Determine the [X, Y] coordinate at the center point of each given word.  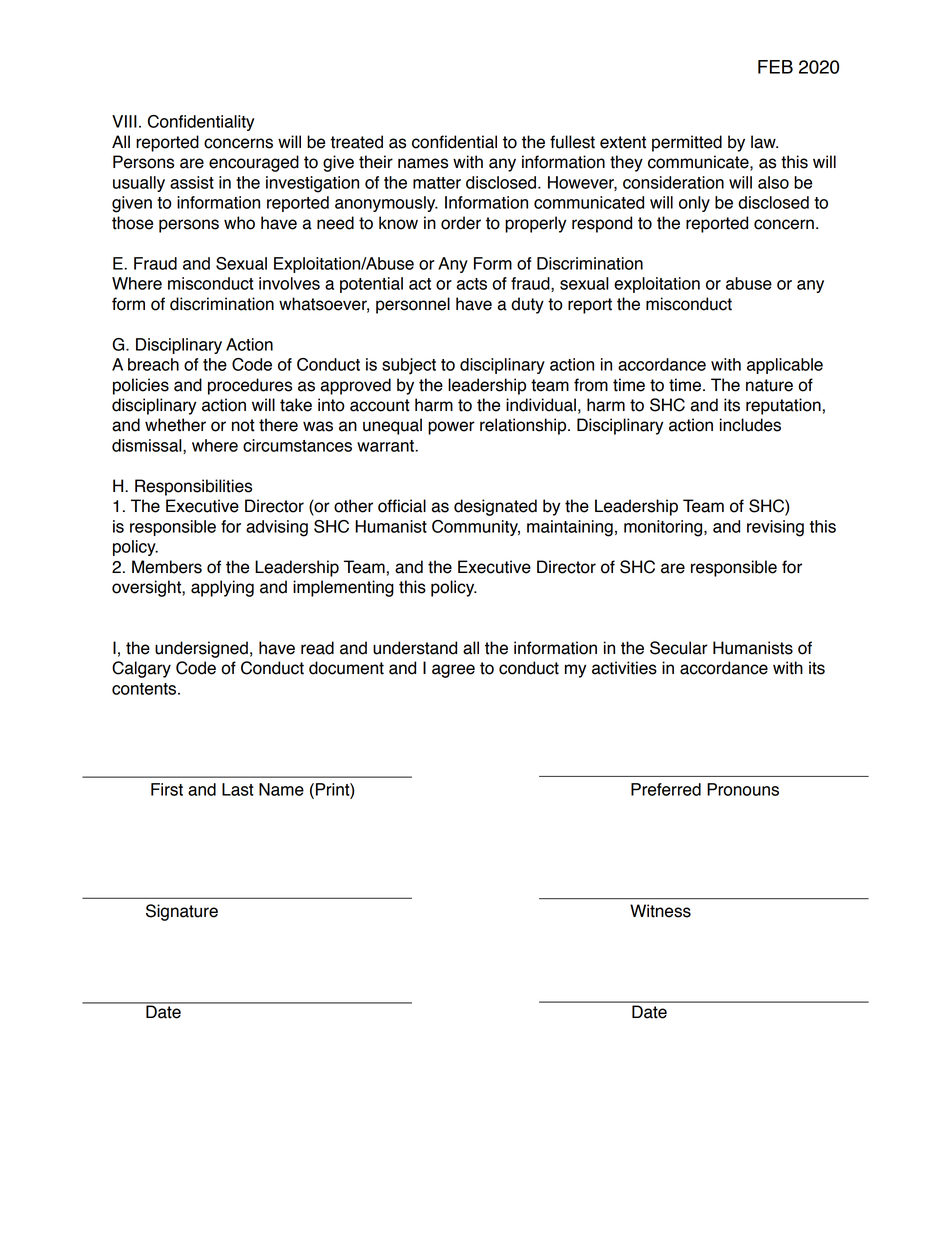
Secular [679, 648]
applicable [785, 366]
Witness [660, 911]
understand [415, 648]
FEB [775, 67]
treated [356, 142]
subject [409, 366]
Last [238, 789]
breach [153, 364]
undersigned [201, 649]
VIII [124, 121]
